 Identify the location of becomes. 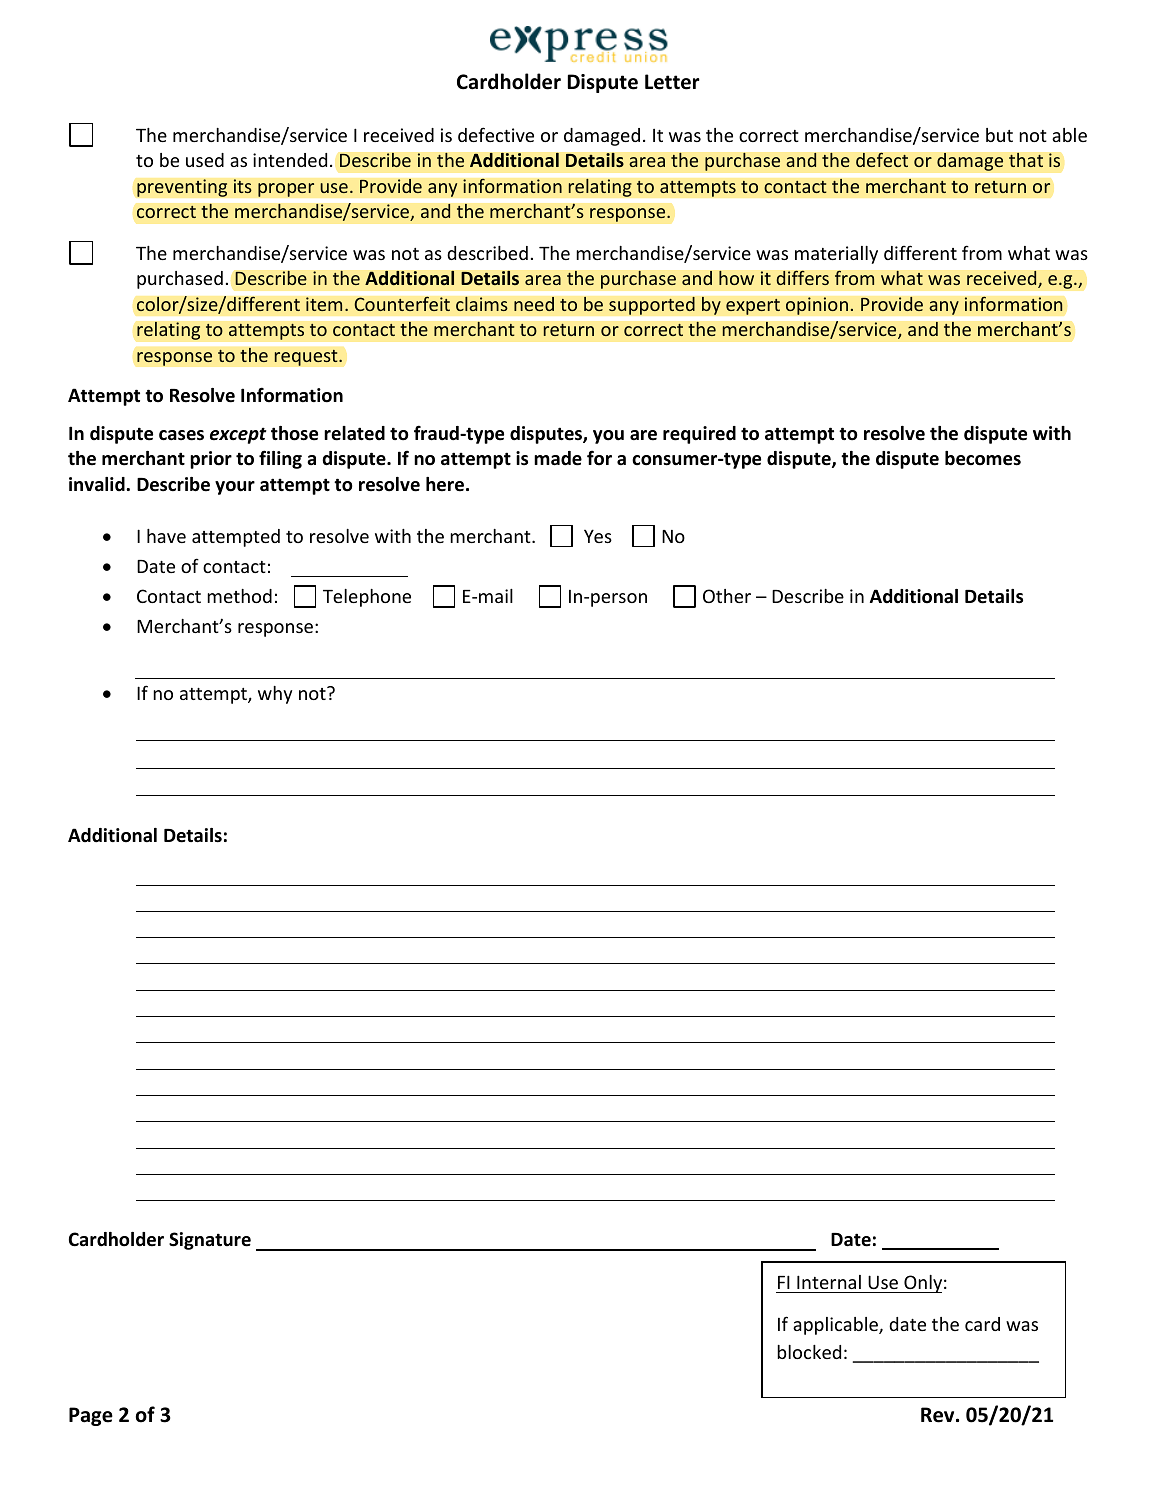
(983, 458).
